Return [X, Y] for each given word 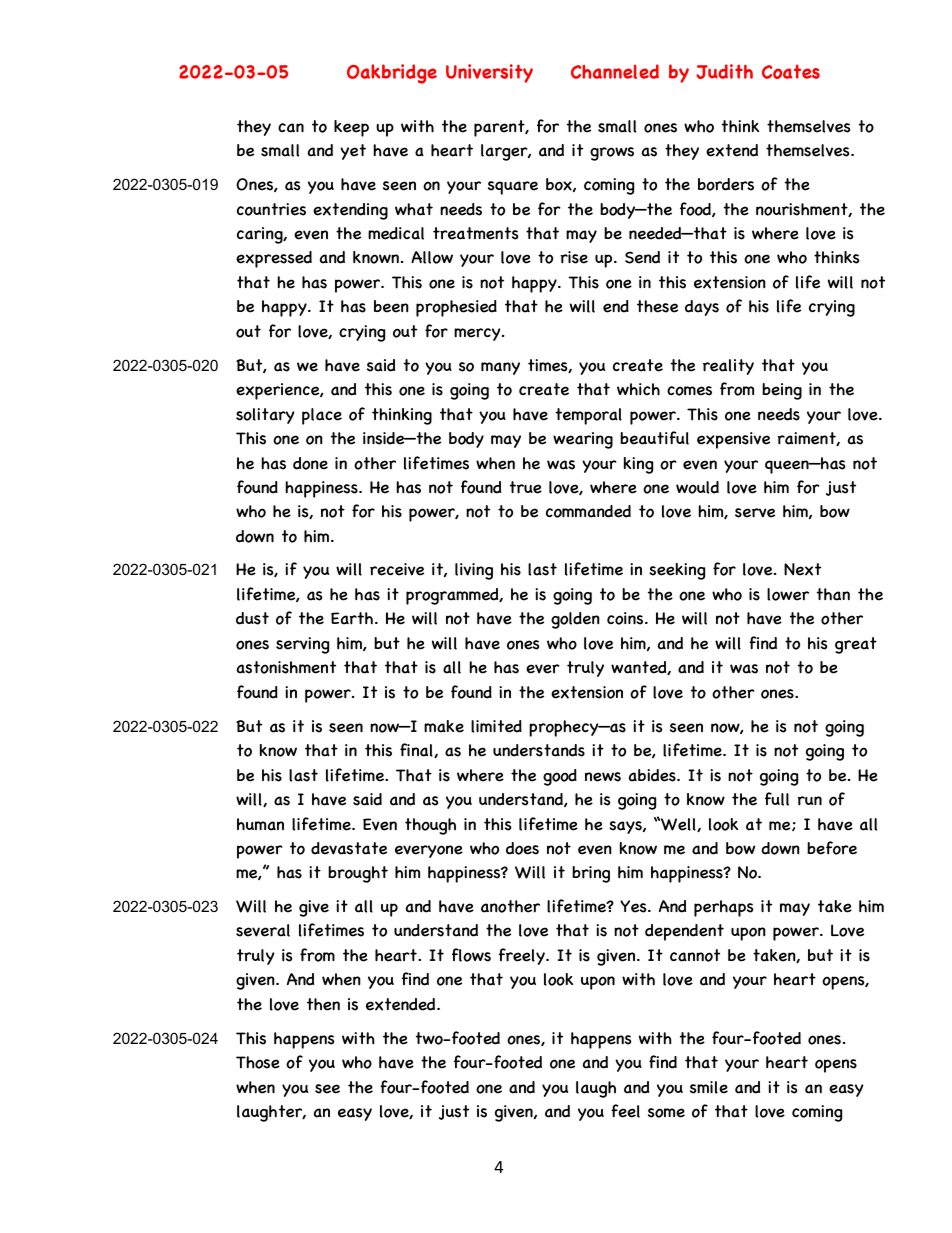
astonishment [286, 667]
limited [496, 726]
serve [755, 513]
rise [574, 257]
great [856, 645]
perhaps [724, 908]
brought [358, 874]
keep [351, 128]
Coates [791, 71]
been [391, 306]
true [526, 487]
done [310, 463]
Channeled [615, 71]
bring [591, 874]
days [702, 308]
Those [258, 1062]
